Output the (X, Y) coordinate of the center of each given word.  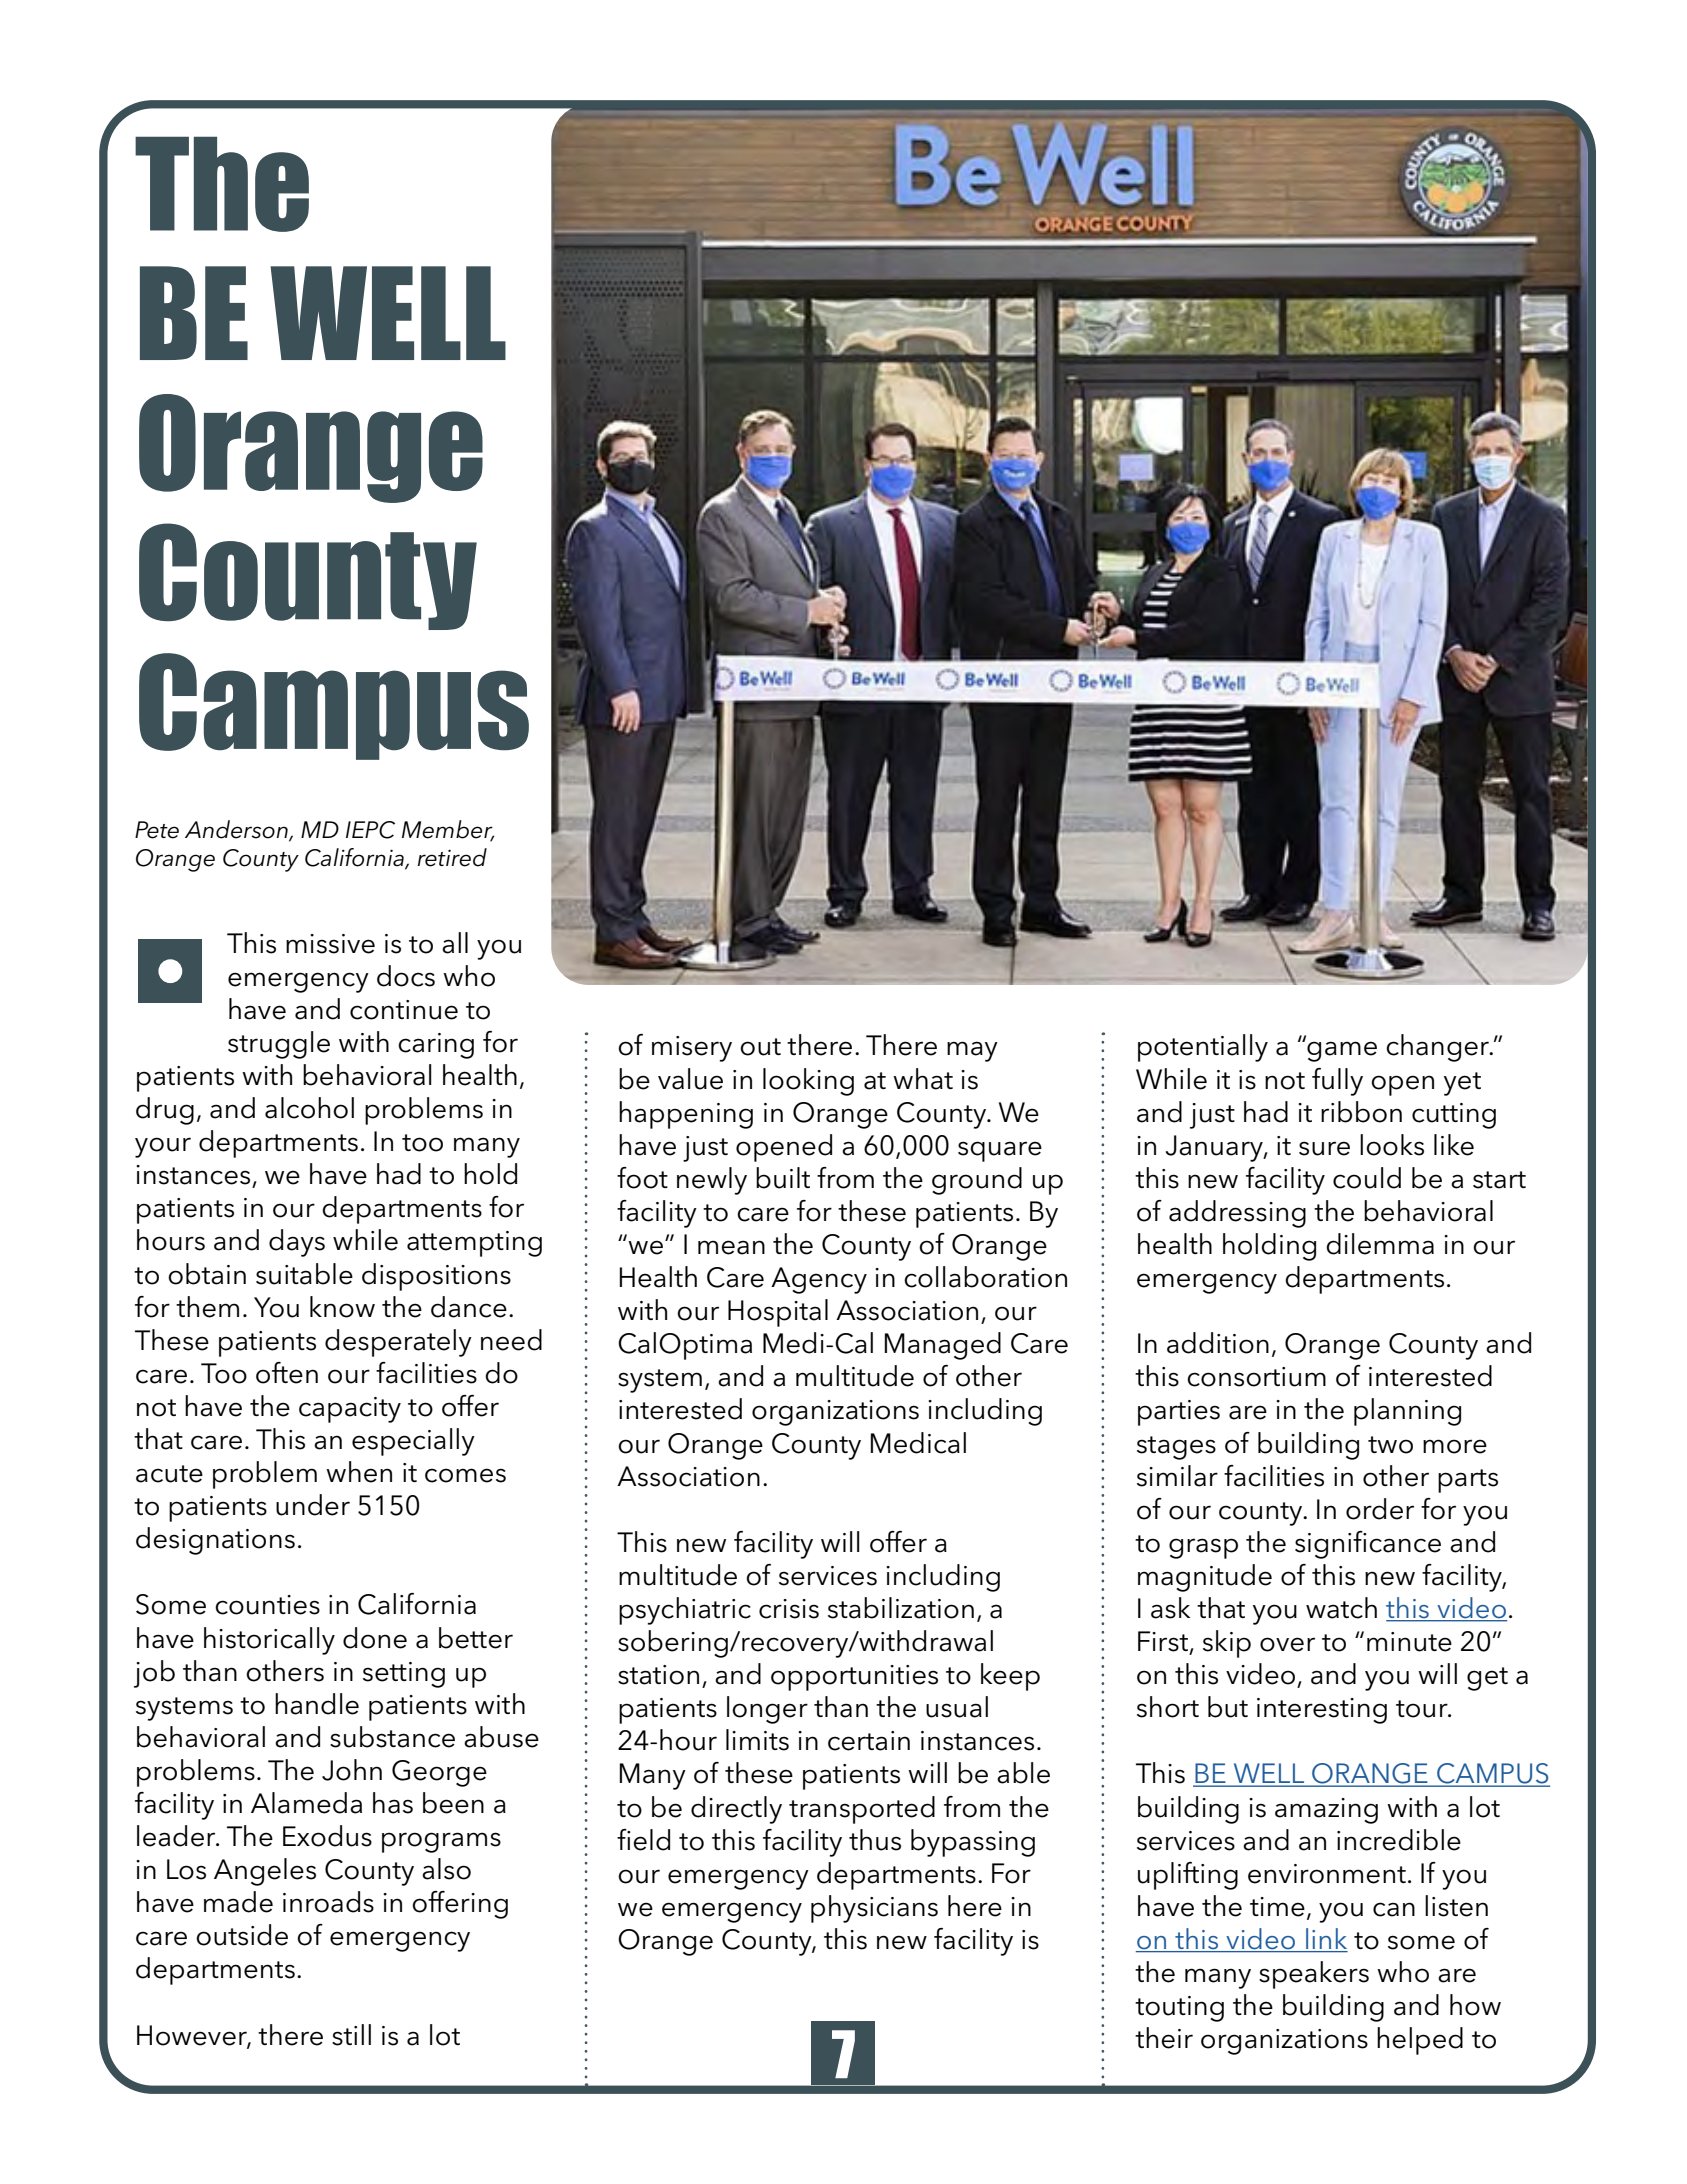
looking (808, 1082)
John (352, 1770)
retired (452, 857)
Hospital (778, 1313)
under (313, 1505)
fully (1337, 1082)
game (1342, 1051)
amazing (1326, 1811)
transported (862, 1810)
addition (1218, 1343)
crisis (789, 1609)
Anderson (237, 830)
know (342, 1307)
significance (1368, 1545)
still (351, 2035)
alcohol (309, 1108)
